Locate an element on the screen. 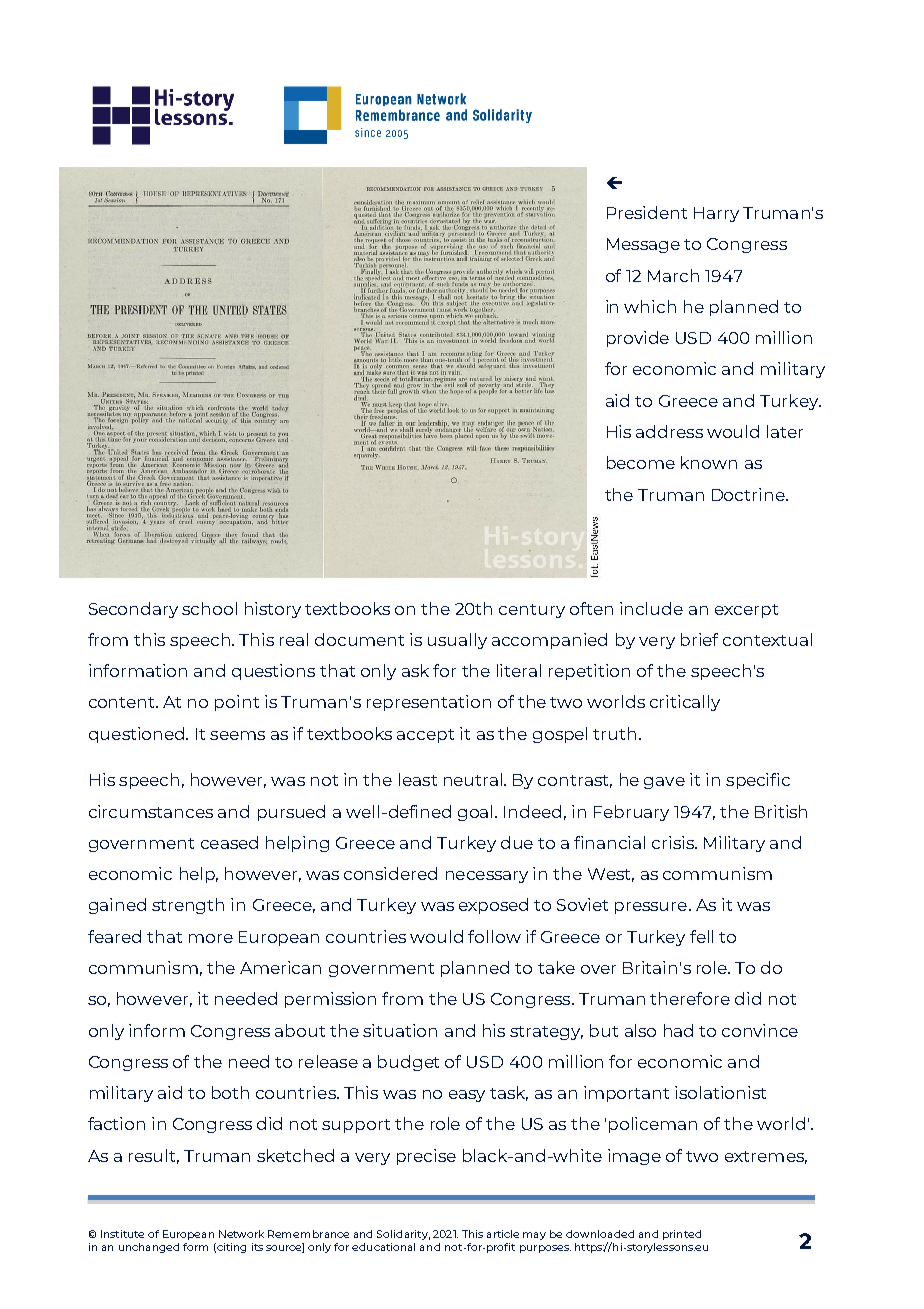 The image size is (924, 1309). accept is located at coordinates (425, 736).
